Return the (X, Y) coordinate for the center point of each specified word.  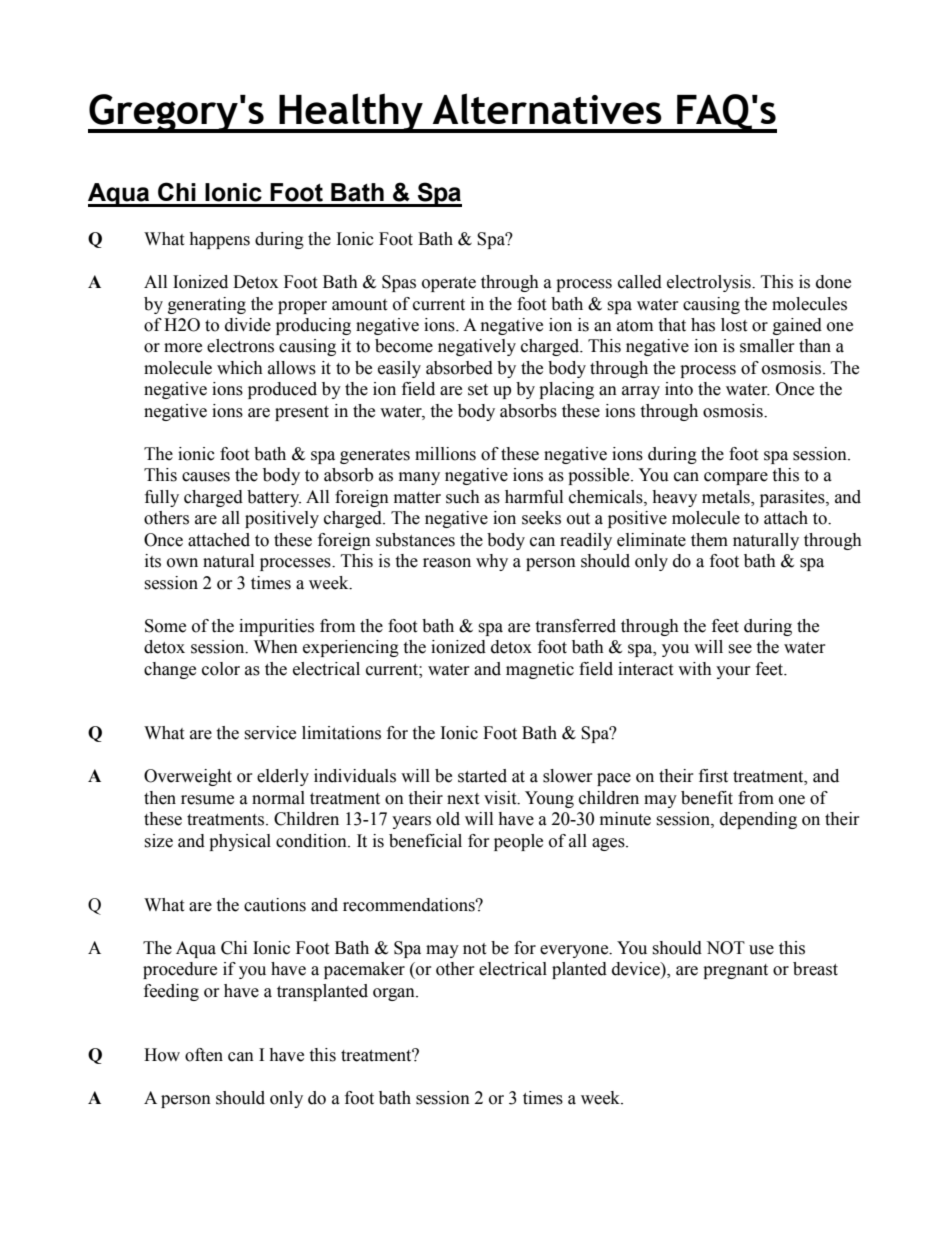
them (709, 540)
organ (395, 994)
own (182, 563)
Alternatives (547, 108)
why (492, 562)
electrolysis (710, 283)
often (204, 1055)
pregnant (735, 971)
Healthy (351, 113)
